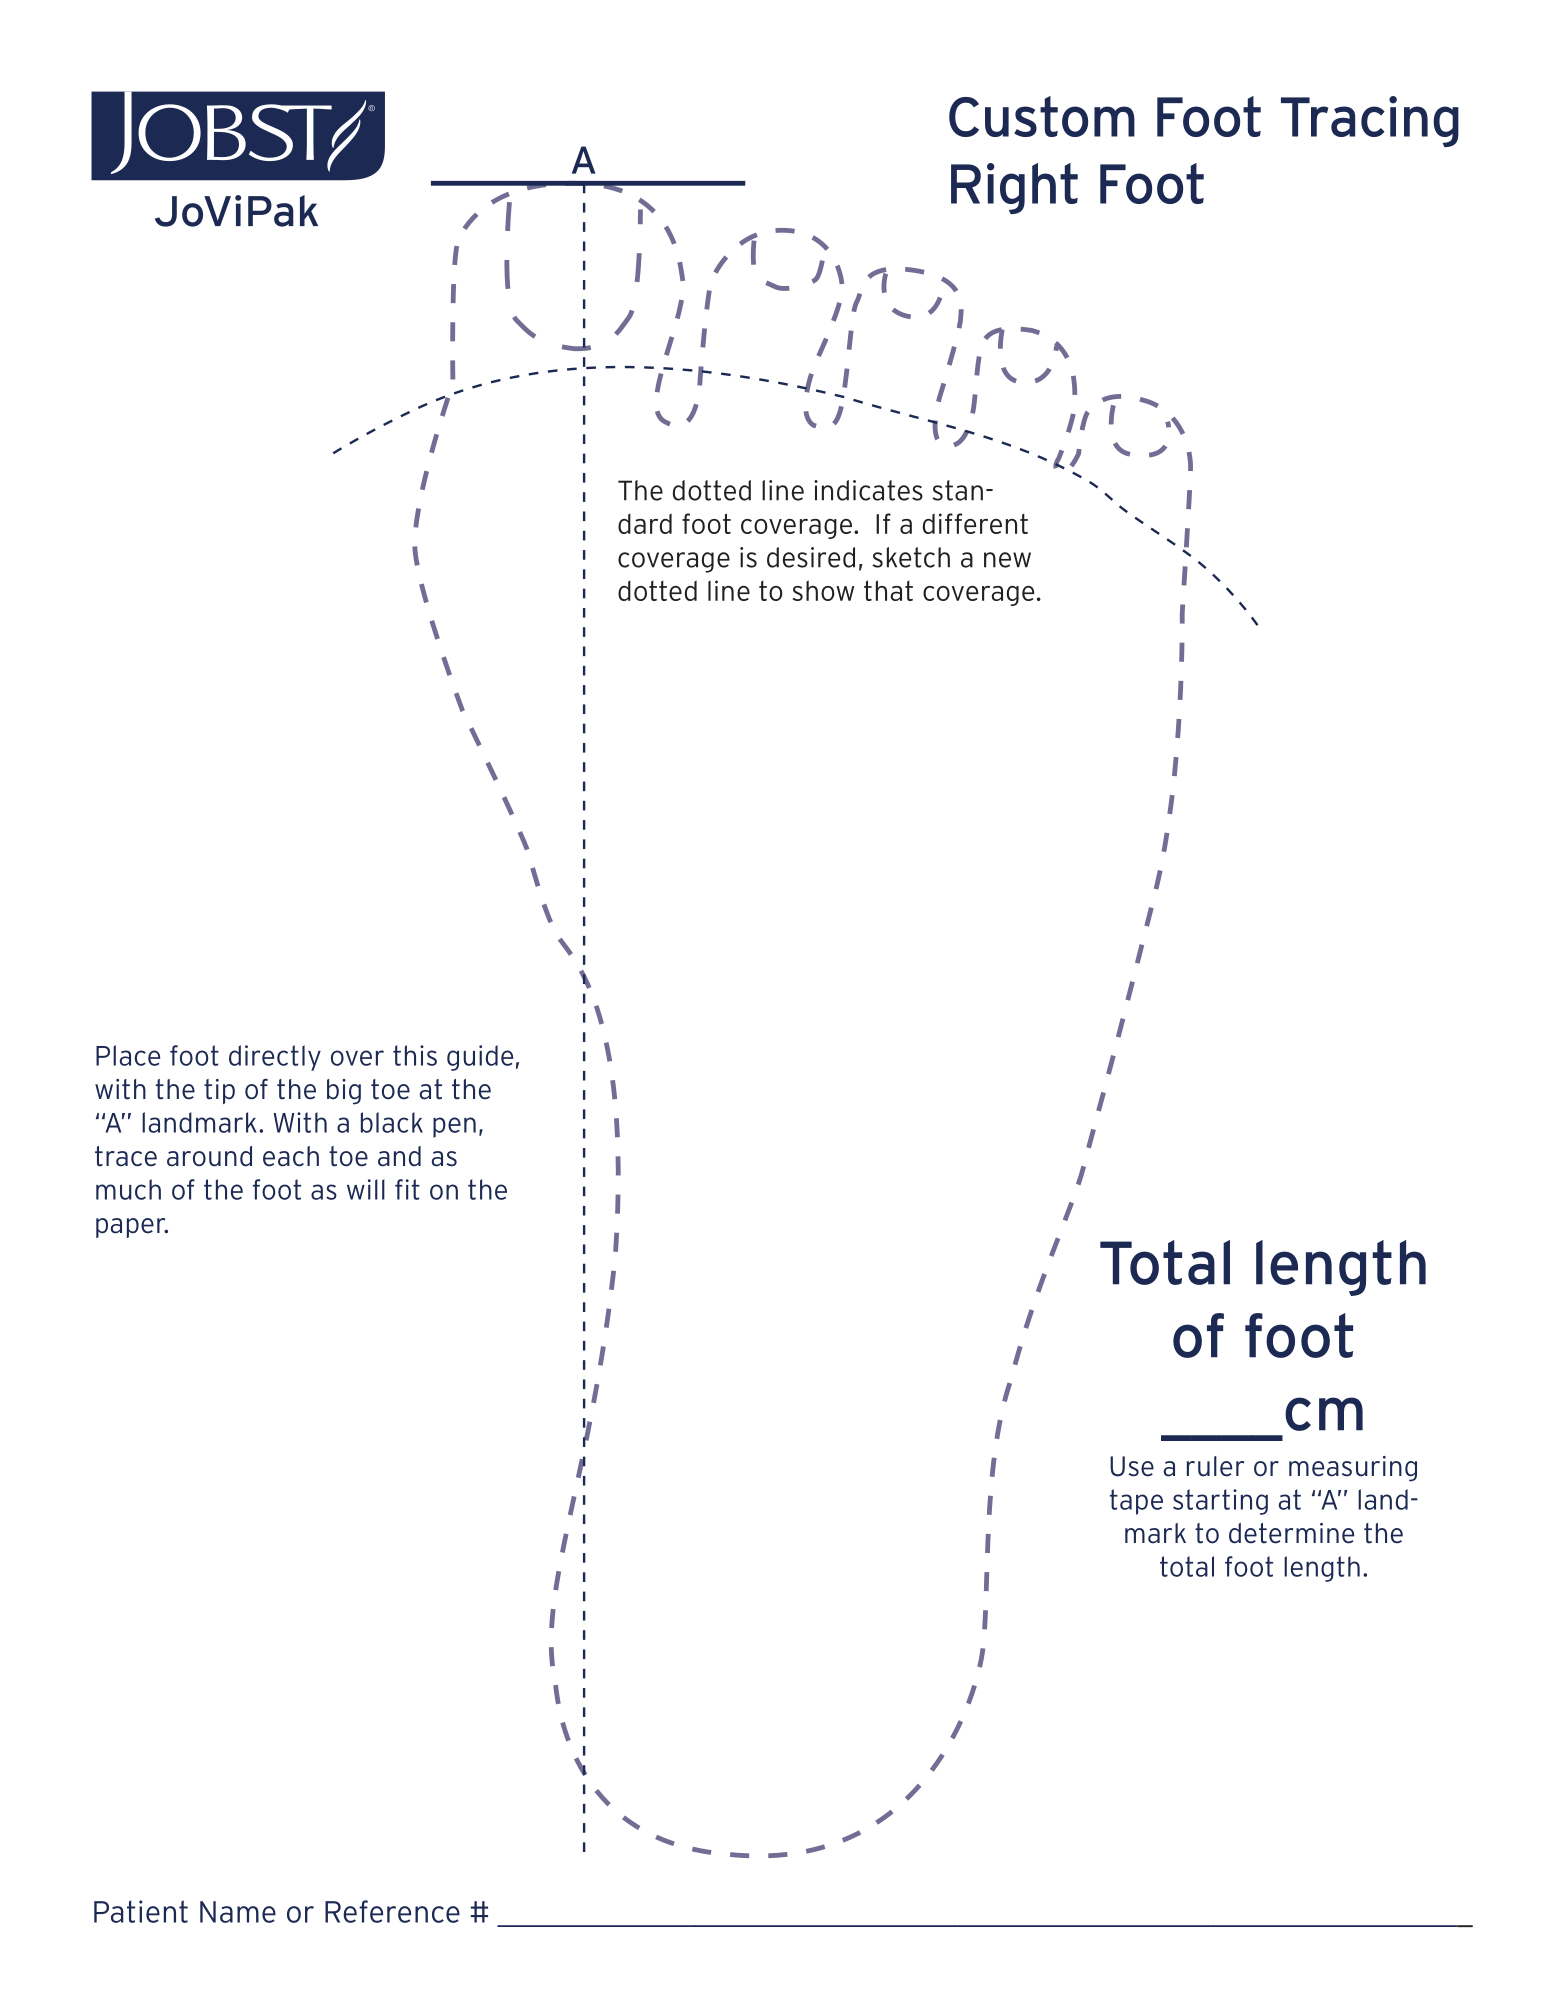  Describe the element at coordinates (1007, 560) in the screenshot. I see `new` at that location.
